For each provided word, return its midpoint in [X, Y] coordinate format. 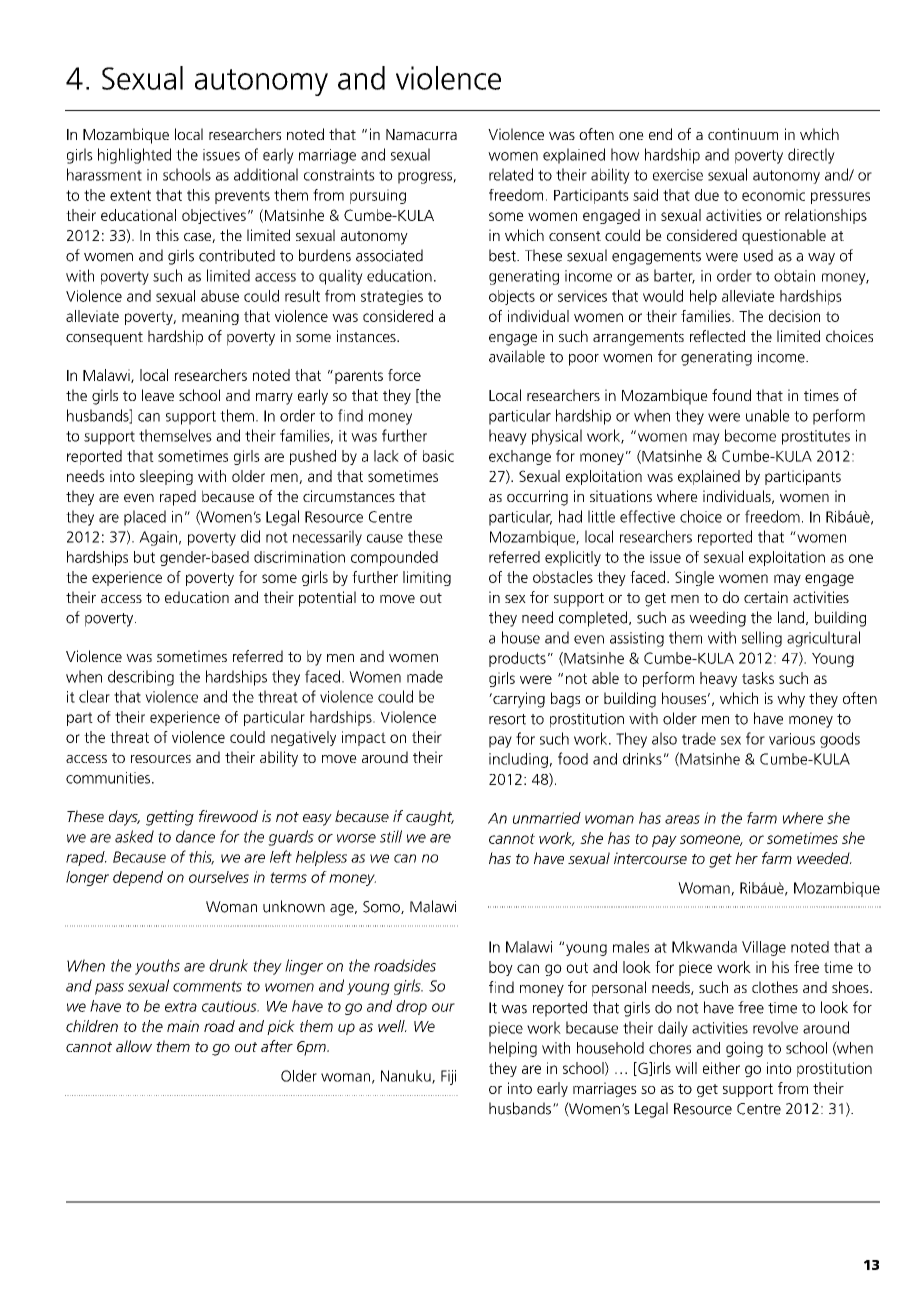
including [518, 760]
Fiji [448, 1077]
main [183, 1026]
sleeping [166, 477]
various [792, 739]
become [750, 435]
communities [108, 778]
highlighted [134, 156]
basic [438, 456]
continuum [743, 134]
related [511, 174]
